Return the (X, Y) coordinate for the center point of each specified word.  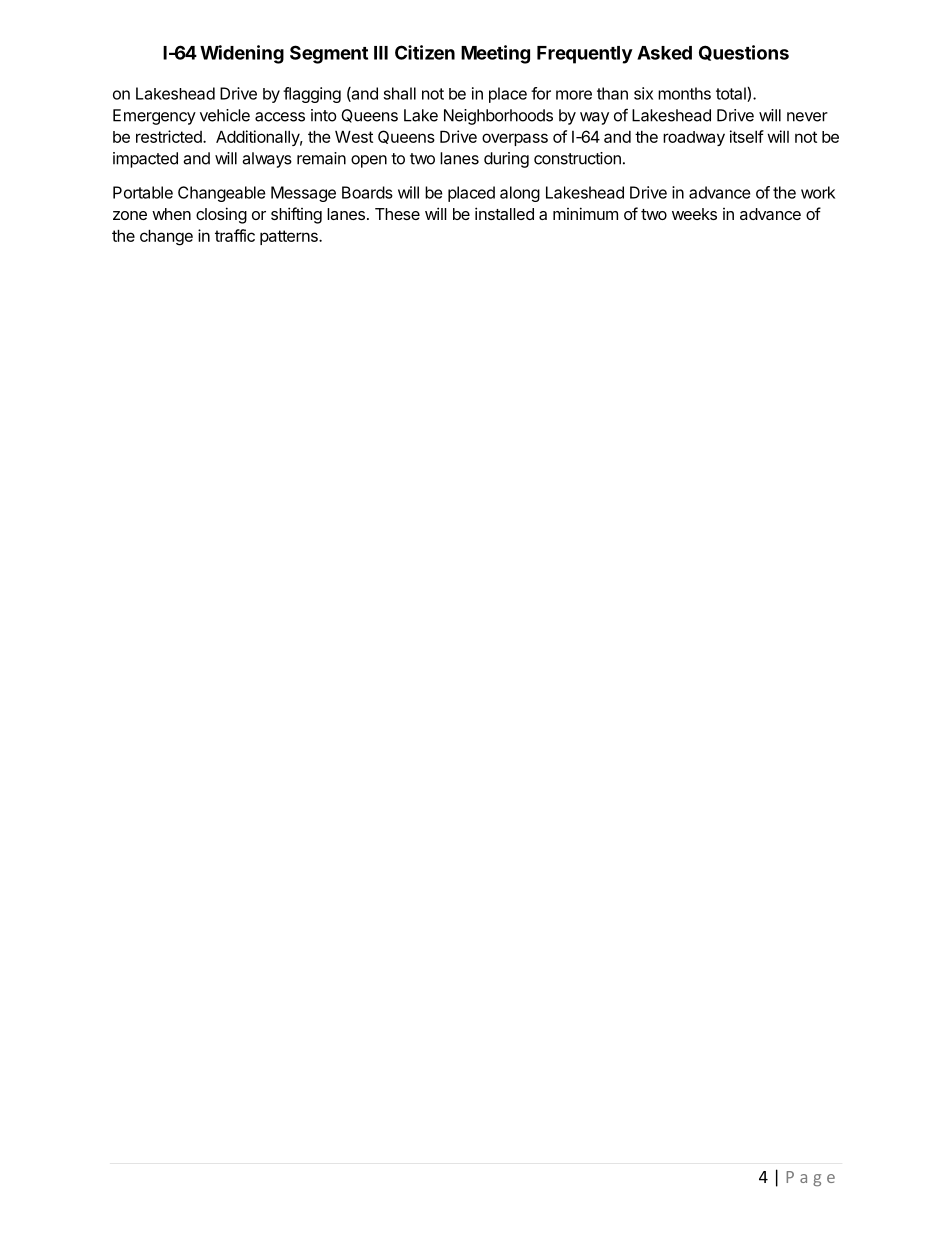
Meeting (495, 54)
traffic (235, 235)
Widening (242, 54)
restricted (170, 136)
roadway (694, 138)
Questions (744, 53)
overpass (515, 139)
